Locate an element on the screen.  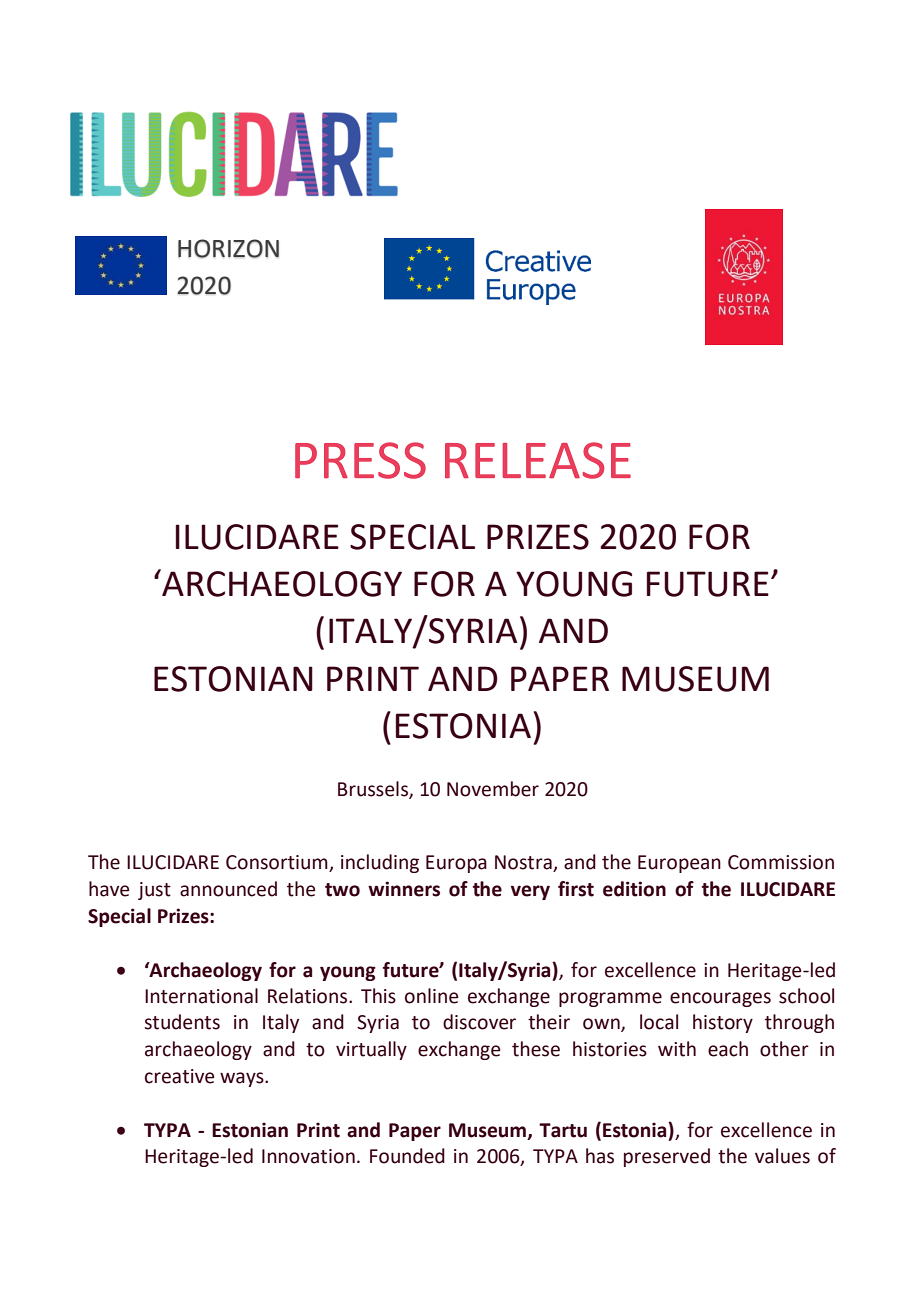
winners is located at coordinates (404, 889).
